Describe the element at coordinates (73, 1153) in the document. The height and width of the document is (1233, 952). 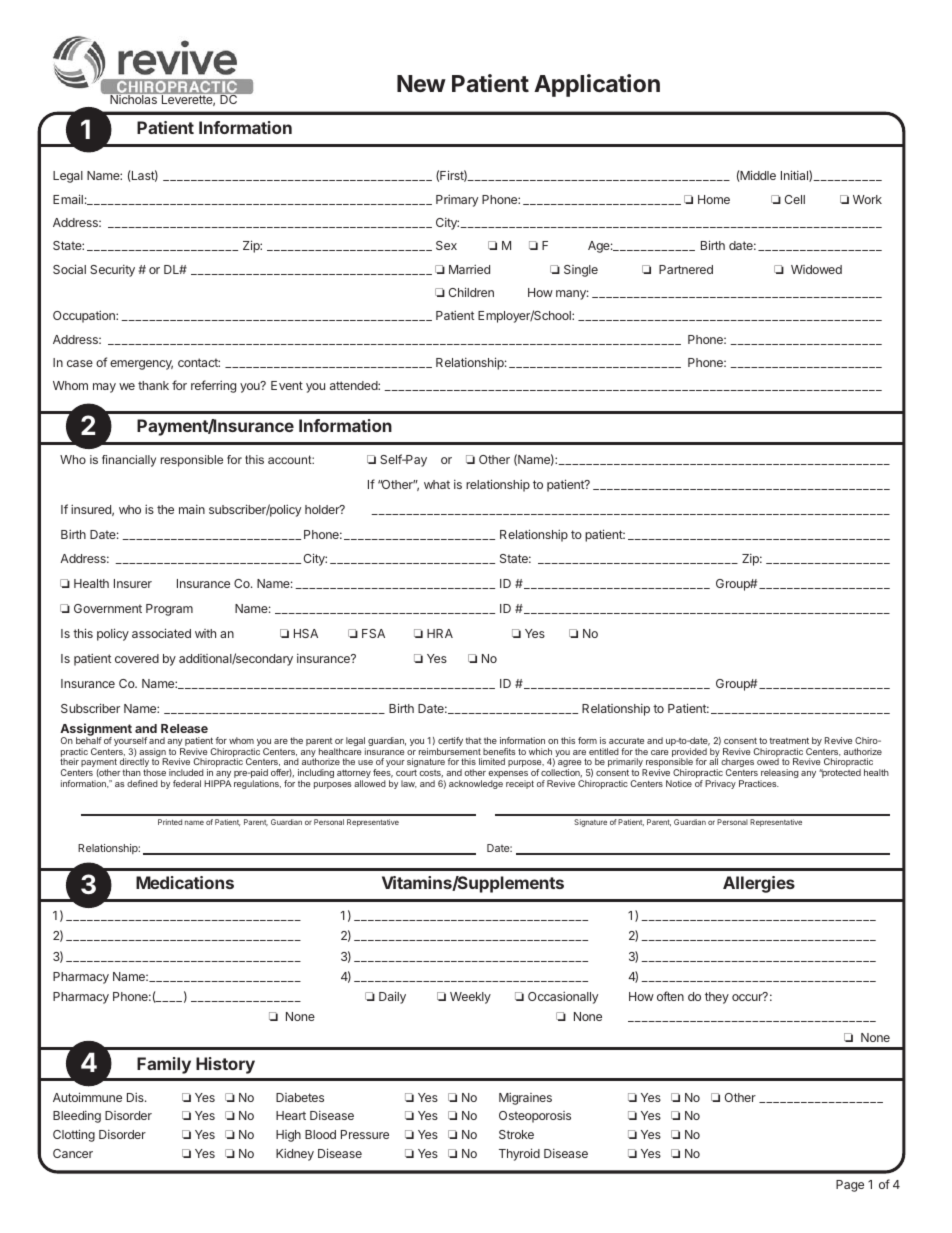
I see `Cancer` at that location.
